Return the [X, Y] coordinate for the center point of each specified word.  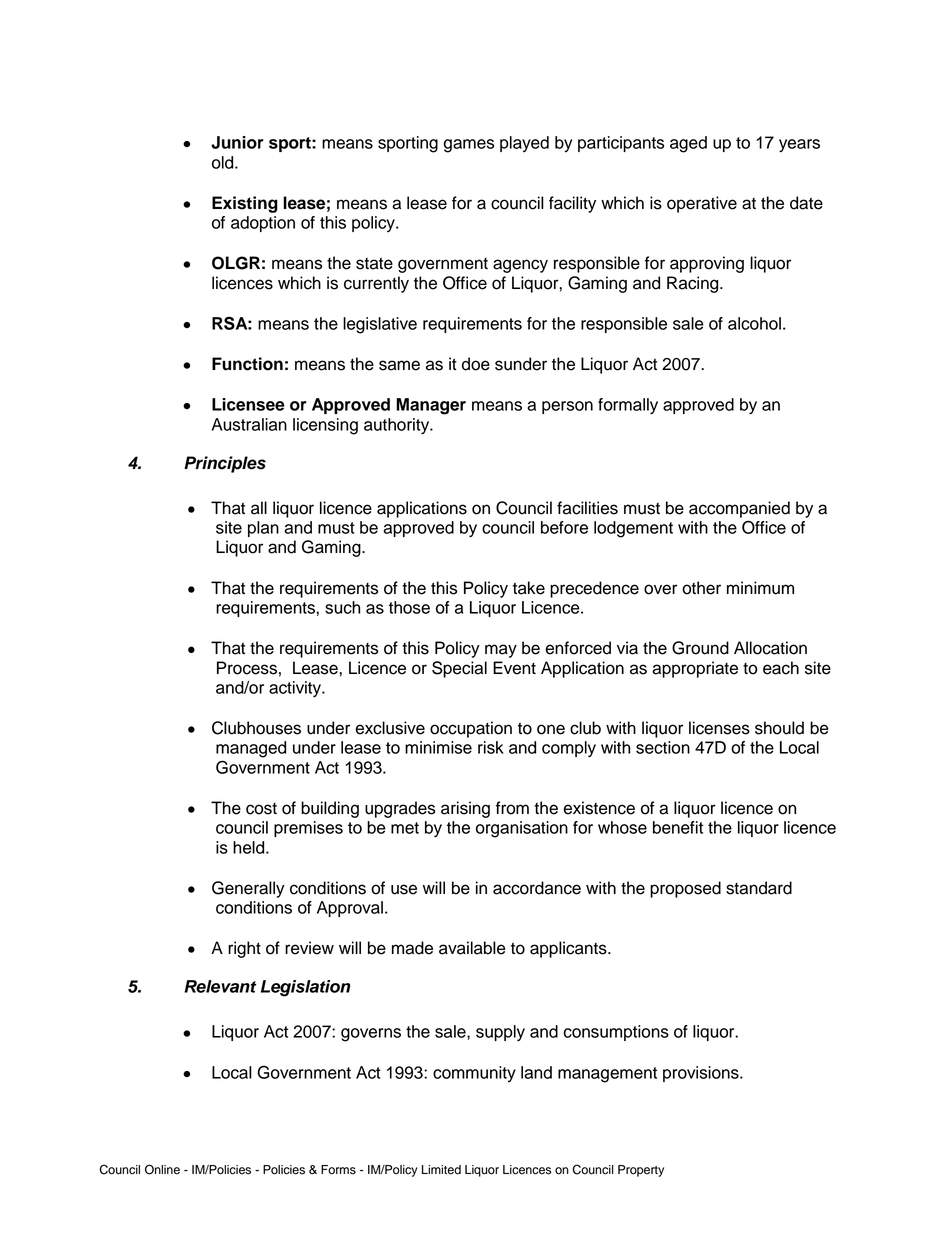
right [244, 949]
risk [491, 747]
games [469, 146]
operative [702, 204]
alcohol [754, 323]
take [529, 588]
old [224, 162]
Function [247, 364]
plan [263, 529]
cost [261, 809]
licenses [719, 728]
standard [759, 888]
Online [162, 1169]
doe [476, 364]
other [701, 588]
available [472, 948]
